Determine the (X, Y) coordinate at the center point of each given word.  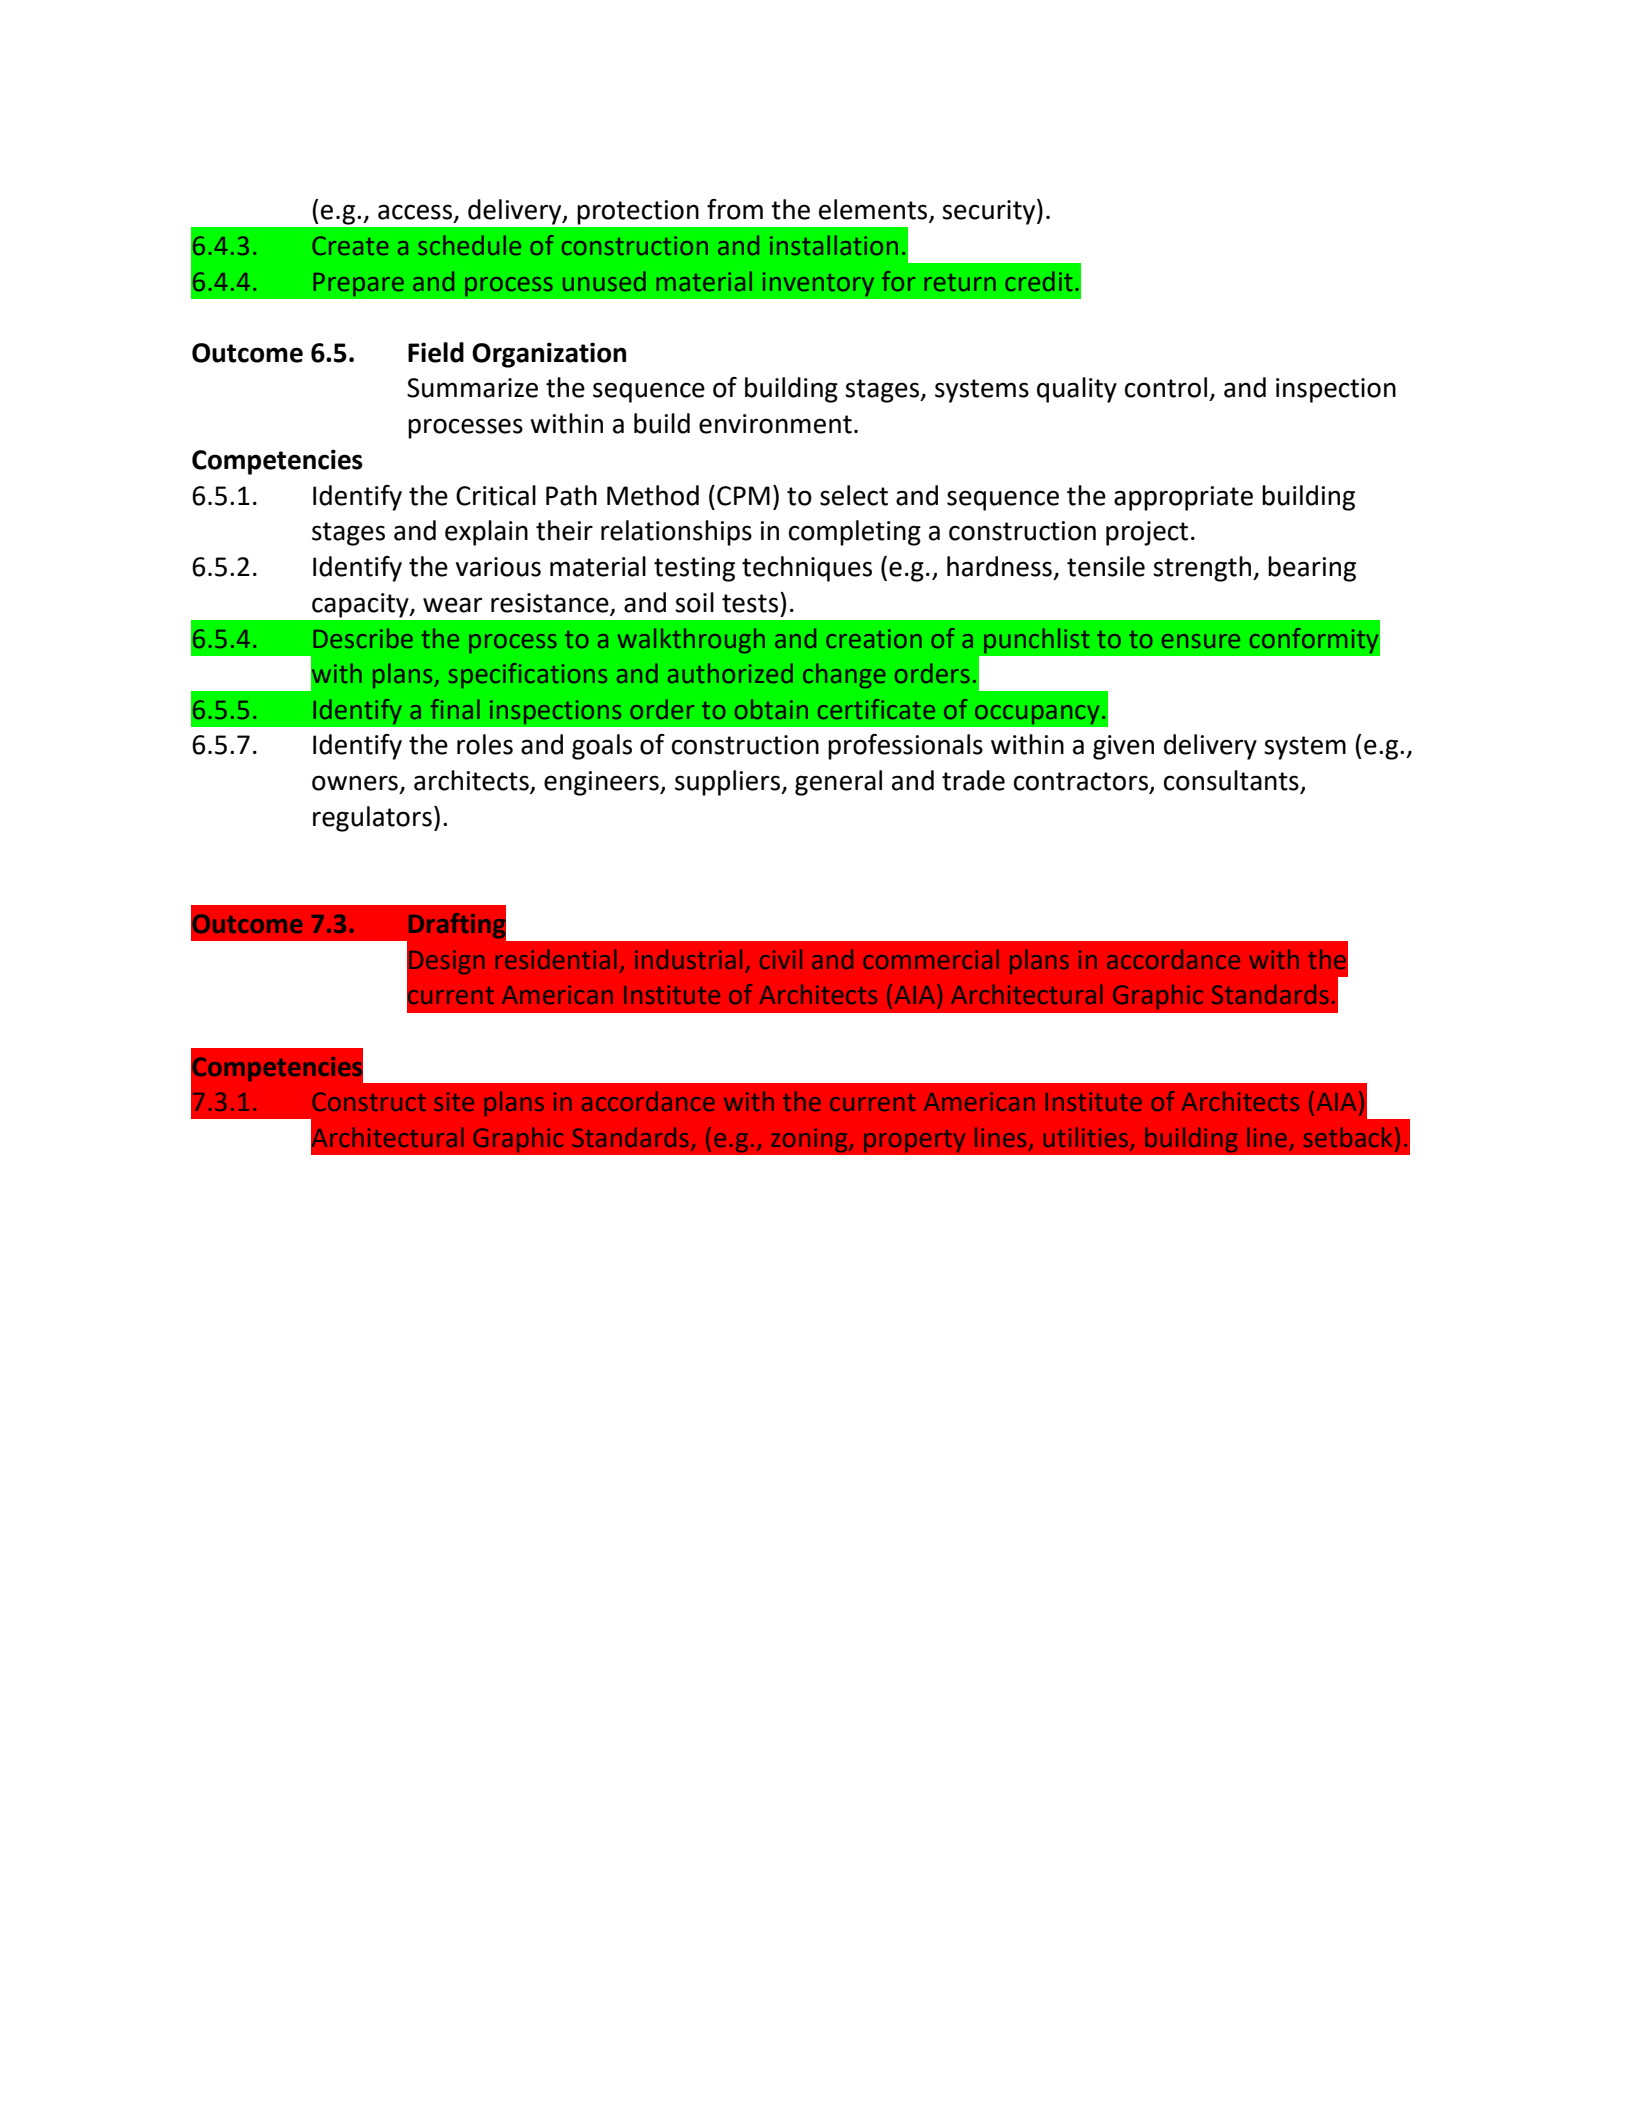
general (838, 783)
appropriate (1183, 498)
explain (486, 533)
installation (834, 245)
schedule (469, 245)
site (454, 1101)
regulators (372, 819)
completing (855, 533)
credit (1038, 281)
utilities (1087, 1138)
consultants (1232, 781)
